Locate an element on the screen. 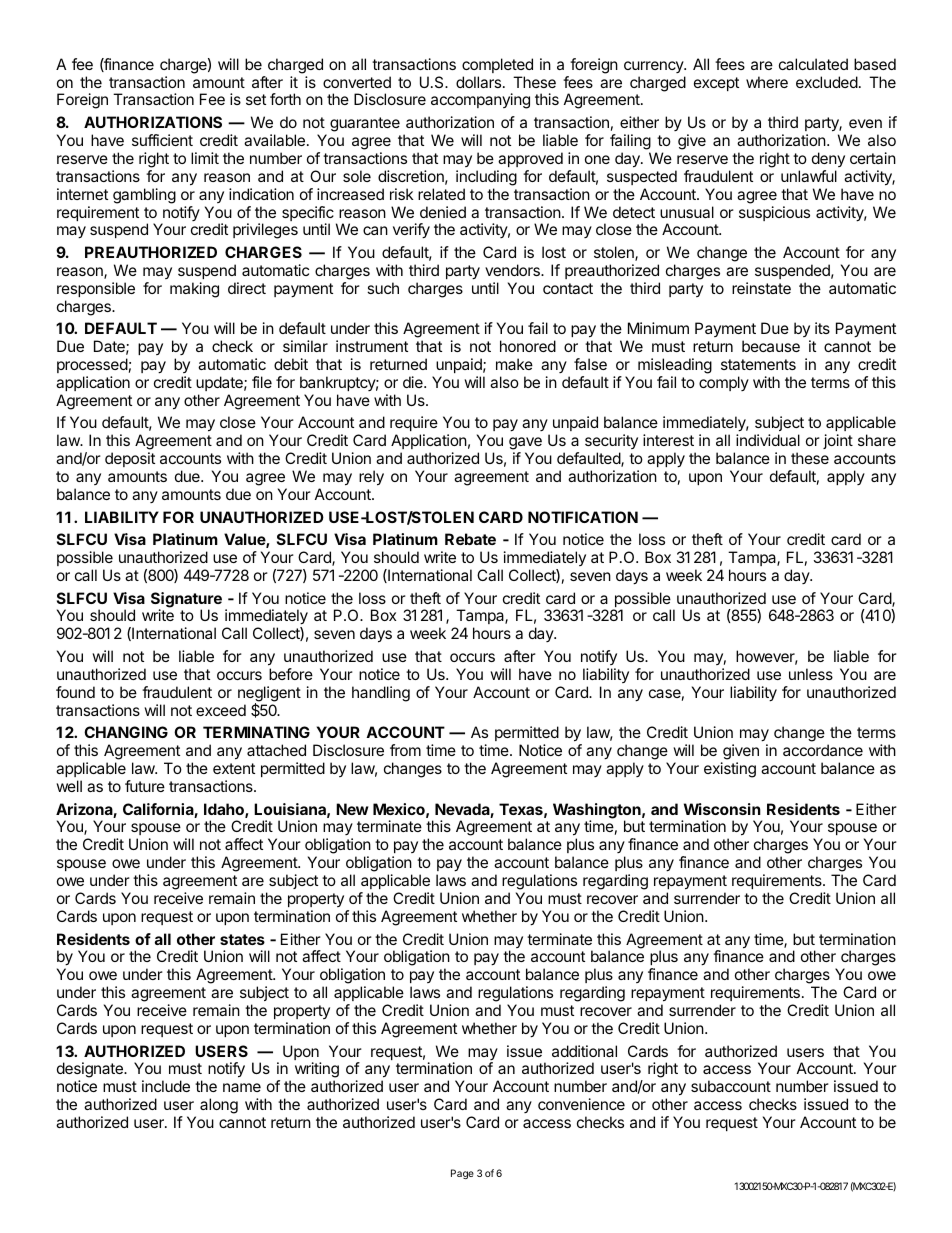 This screenshot has width=952, height=1233. accompanying is located at coordinates (480, 101).
